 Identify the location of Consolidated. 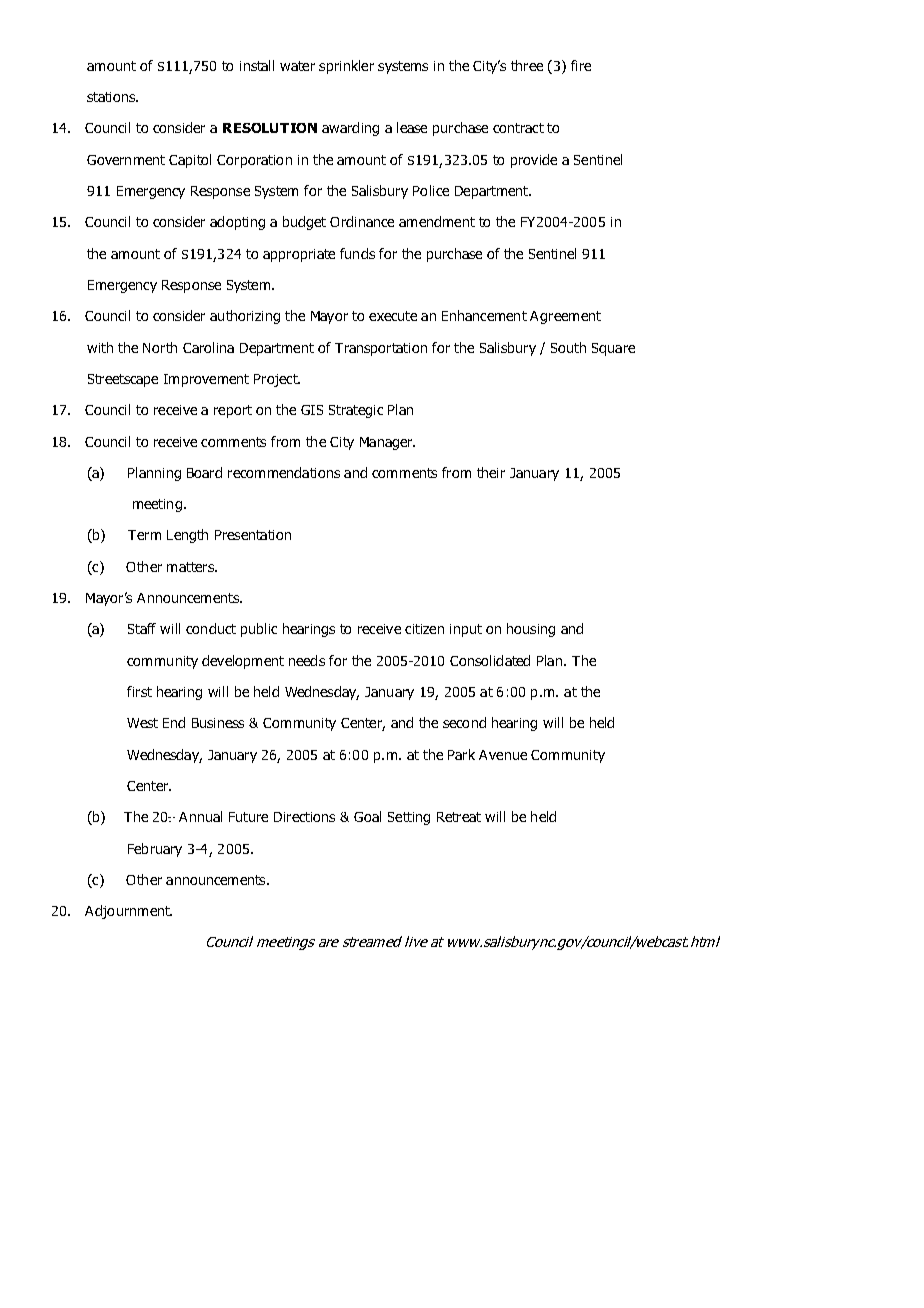
(490, 660).
